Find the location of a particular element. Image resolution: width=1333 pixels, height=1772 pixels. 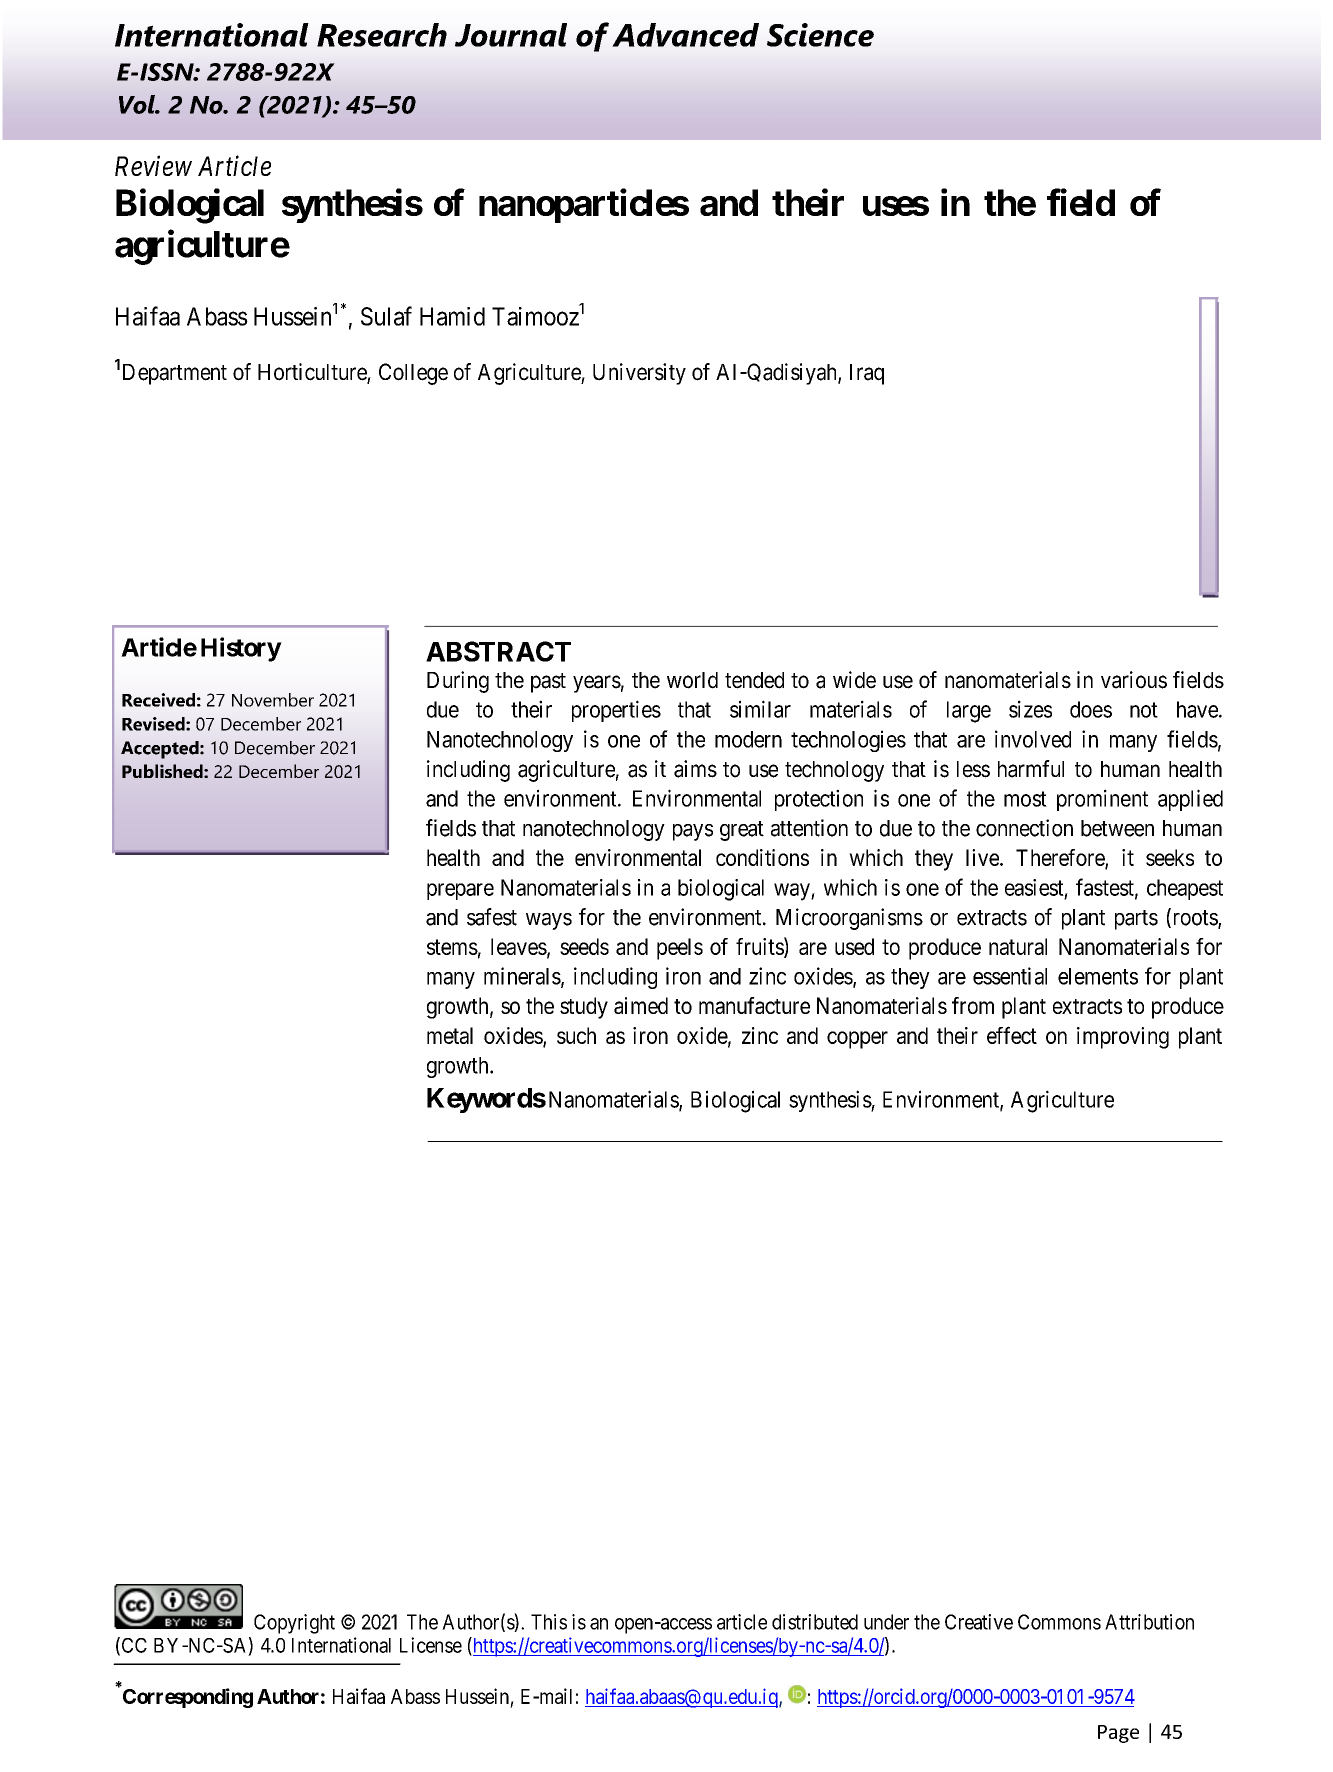

metal is located at coordinates (450, 1035).
